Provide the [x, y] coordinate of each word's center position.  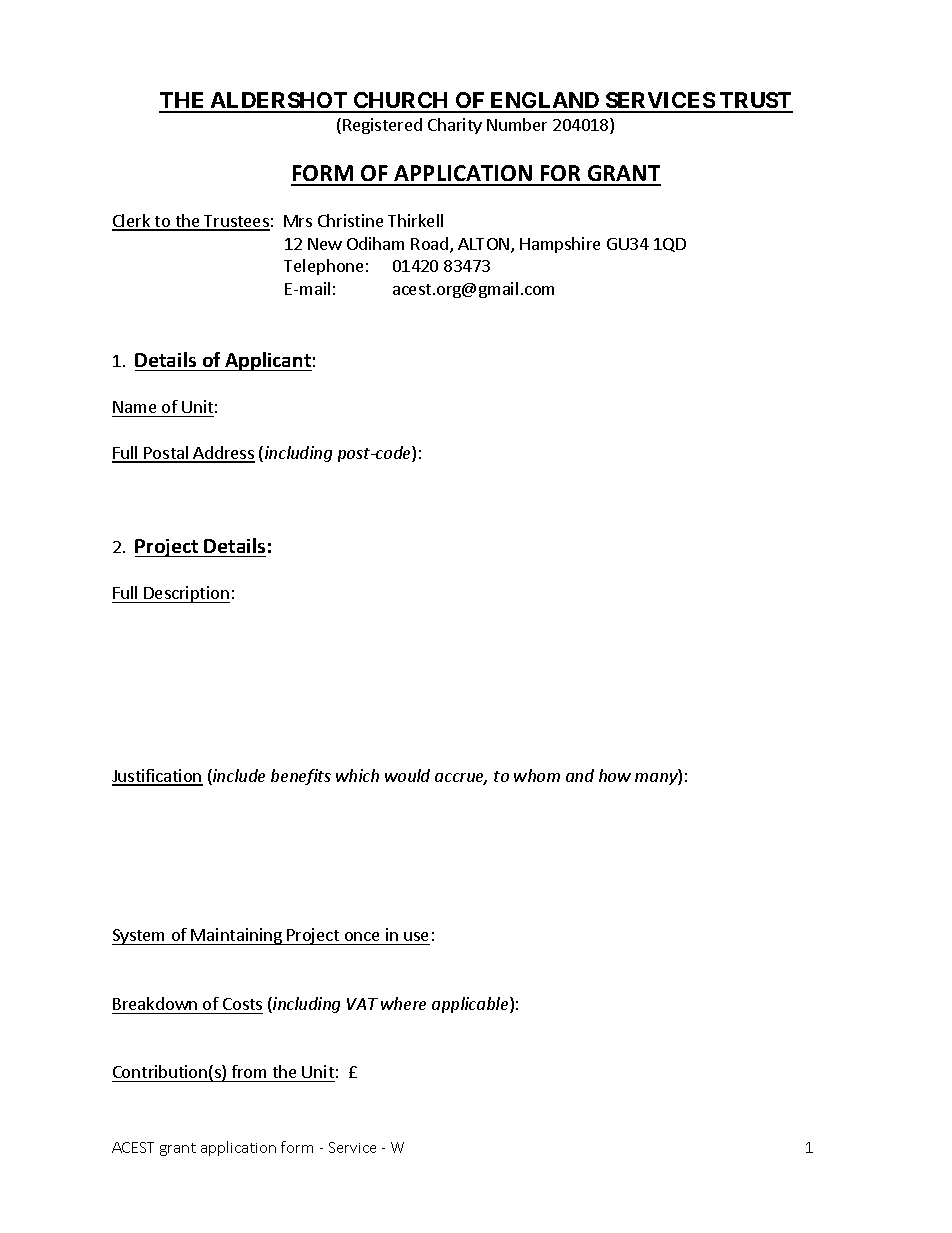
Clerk [132, 222]
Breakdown [155, 1003]
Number [517, 124]
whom [537, 775]
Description [186, 594]
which [357, 775]
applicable [471, 1005]
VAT [362, 1004]
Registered [382, 126]
